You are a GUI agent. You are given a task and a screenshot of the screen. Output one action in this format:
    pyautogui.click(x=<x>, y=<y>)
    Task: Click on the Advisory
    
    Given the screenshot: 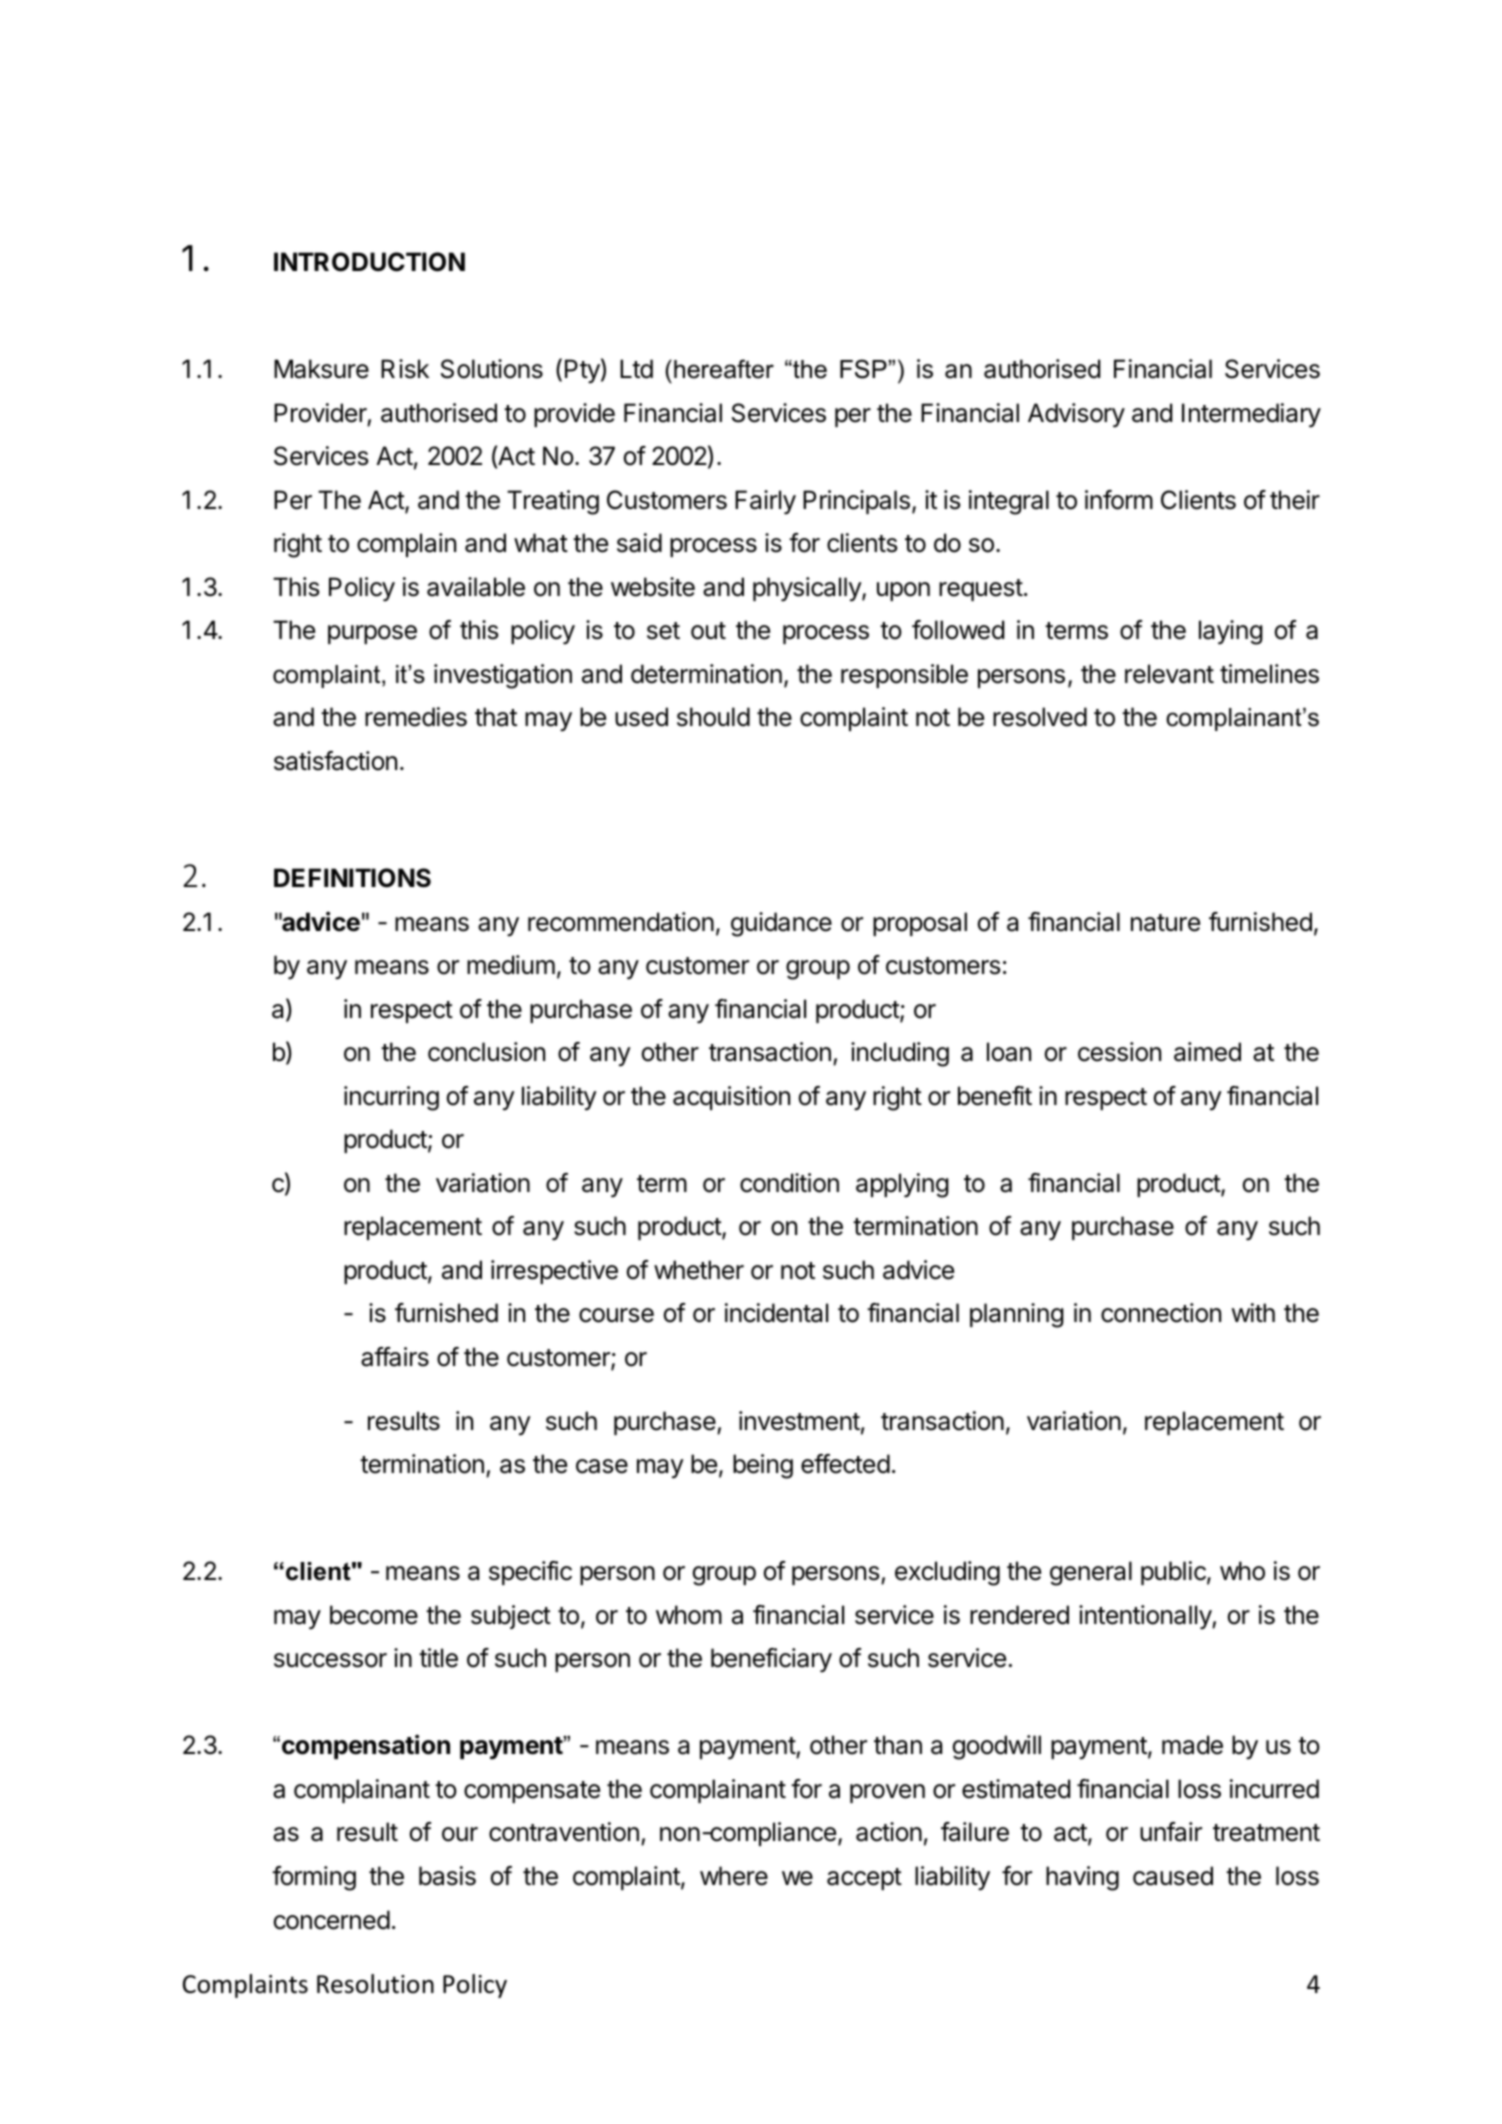 What is the action you would take?
    pyautogui.click(x=1076, y=415)
